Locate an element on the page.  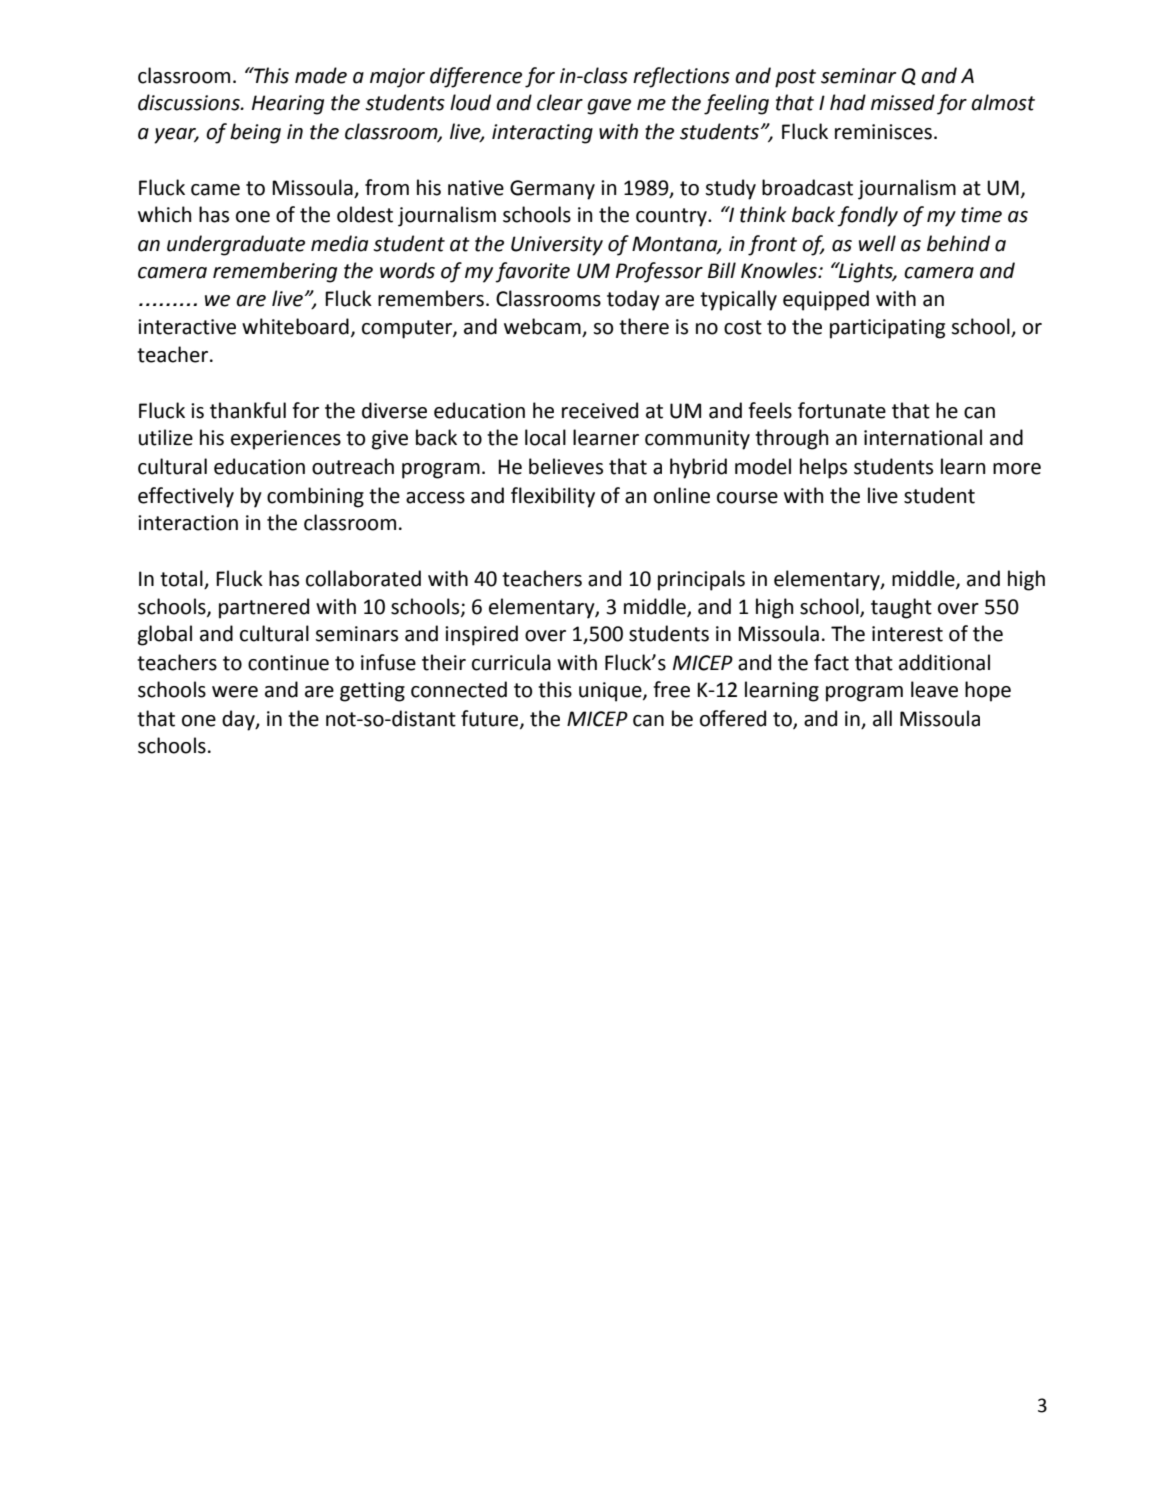
were is located at coordinates (235, 692).
